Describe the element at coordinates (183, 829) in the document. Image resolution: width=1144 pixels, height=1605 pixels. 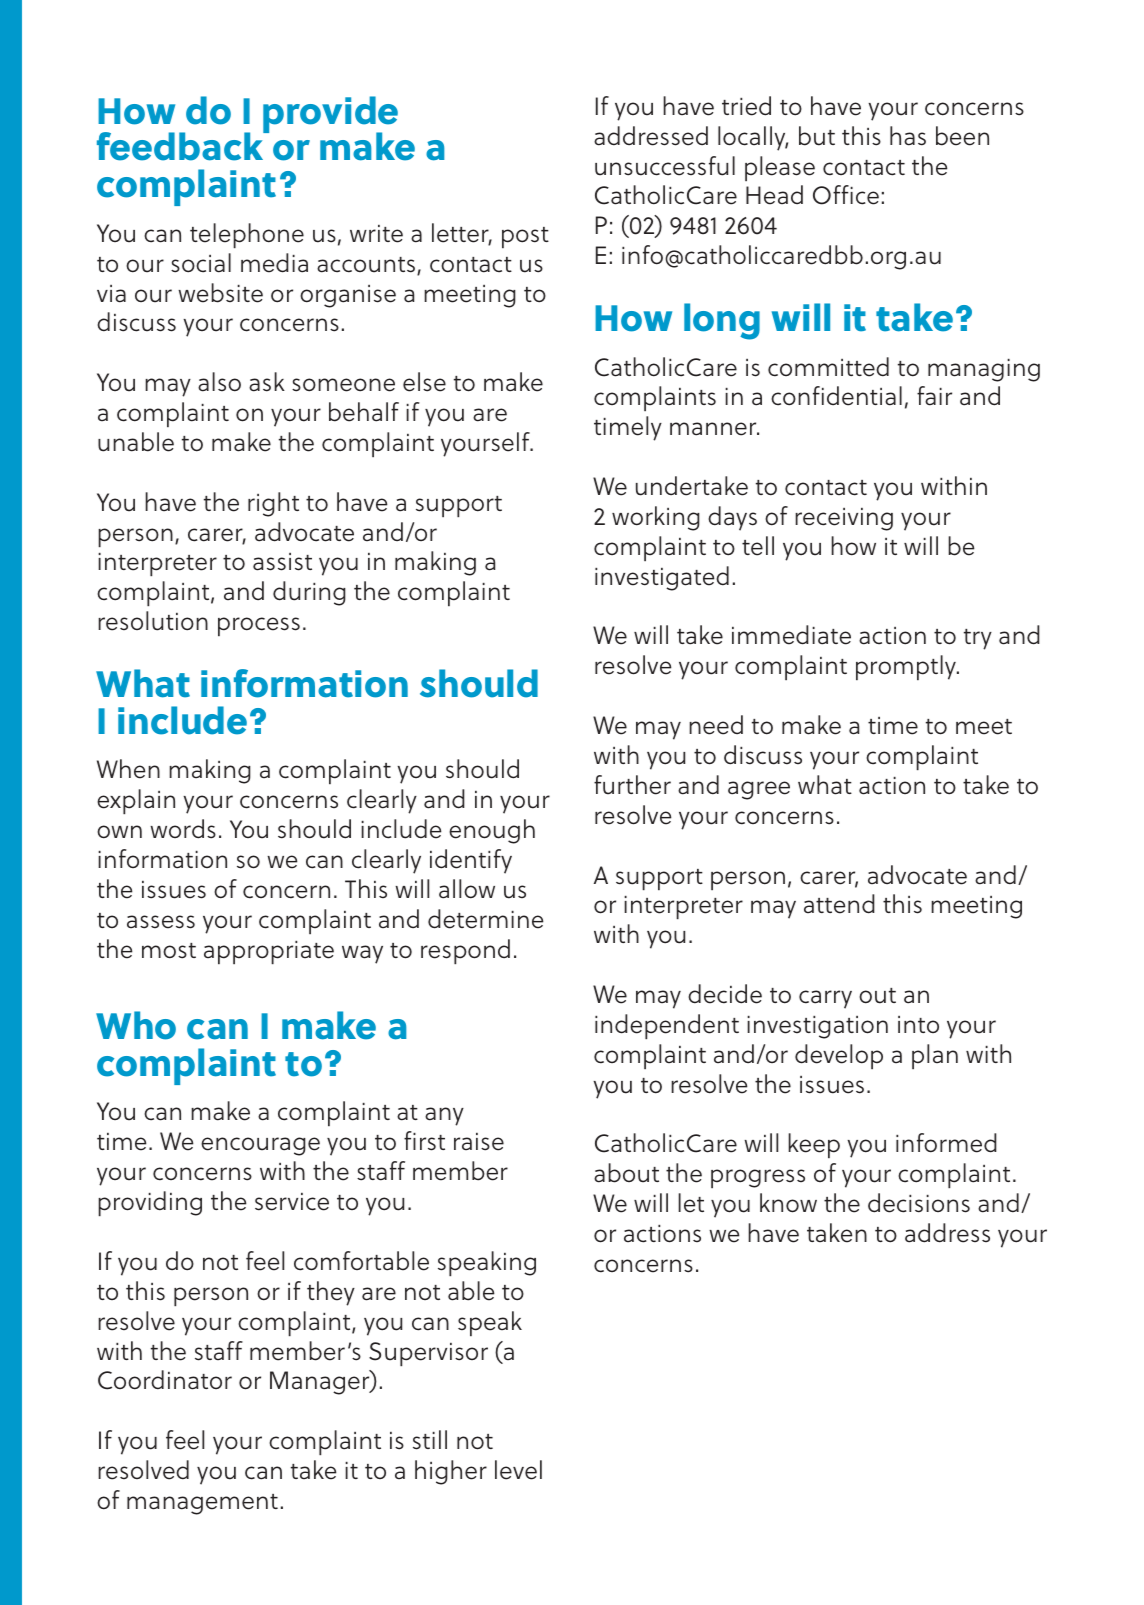
I see `words` at that location.
